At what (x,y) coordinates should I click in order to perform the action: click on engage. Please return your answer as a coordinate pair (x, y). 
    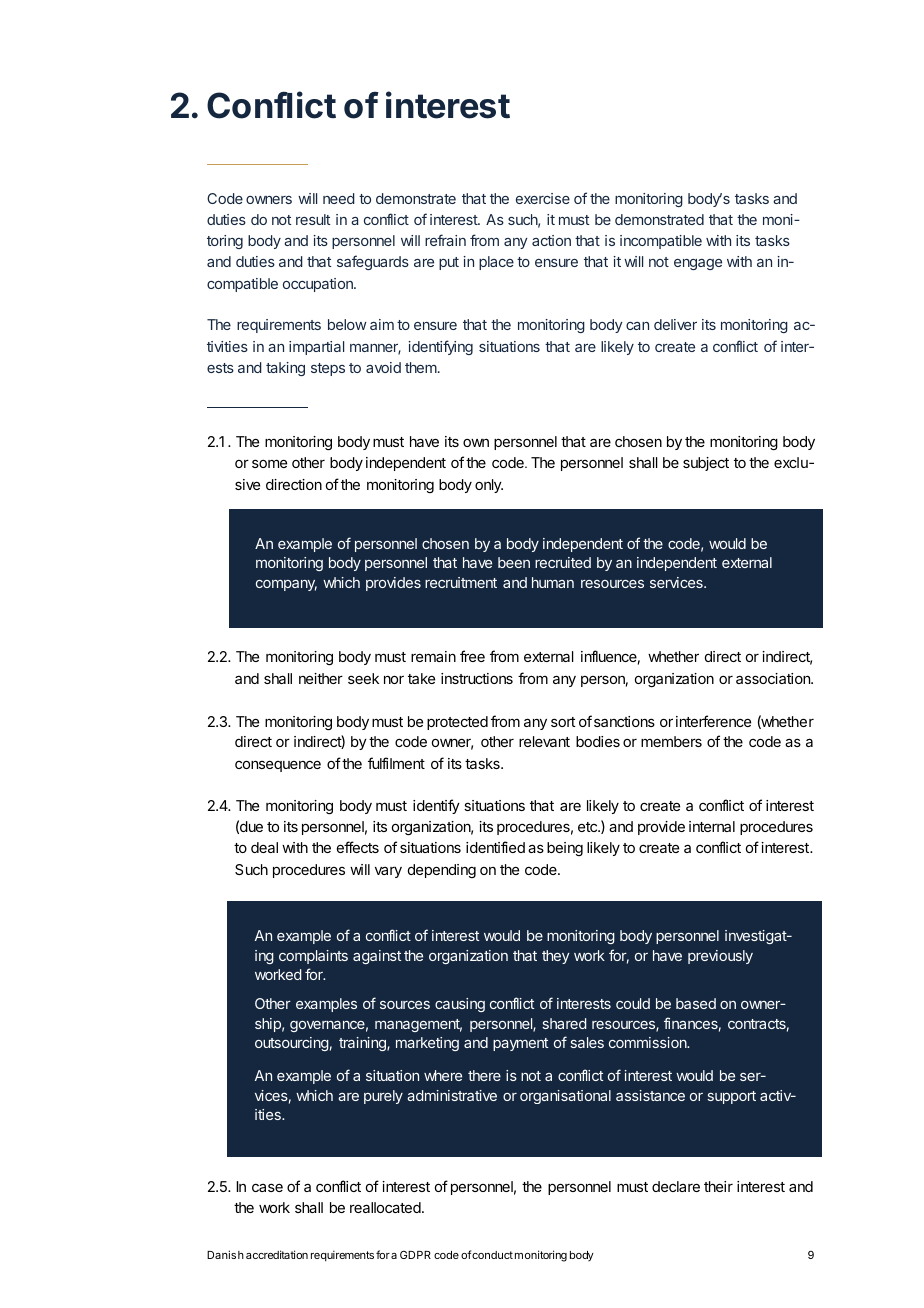
    Looking at the image, I should click on (698, 264).
